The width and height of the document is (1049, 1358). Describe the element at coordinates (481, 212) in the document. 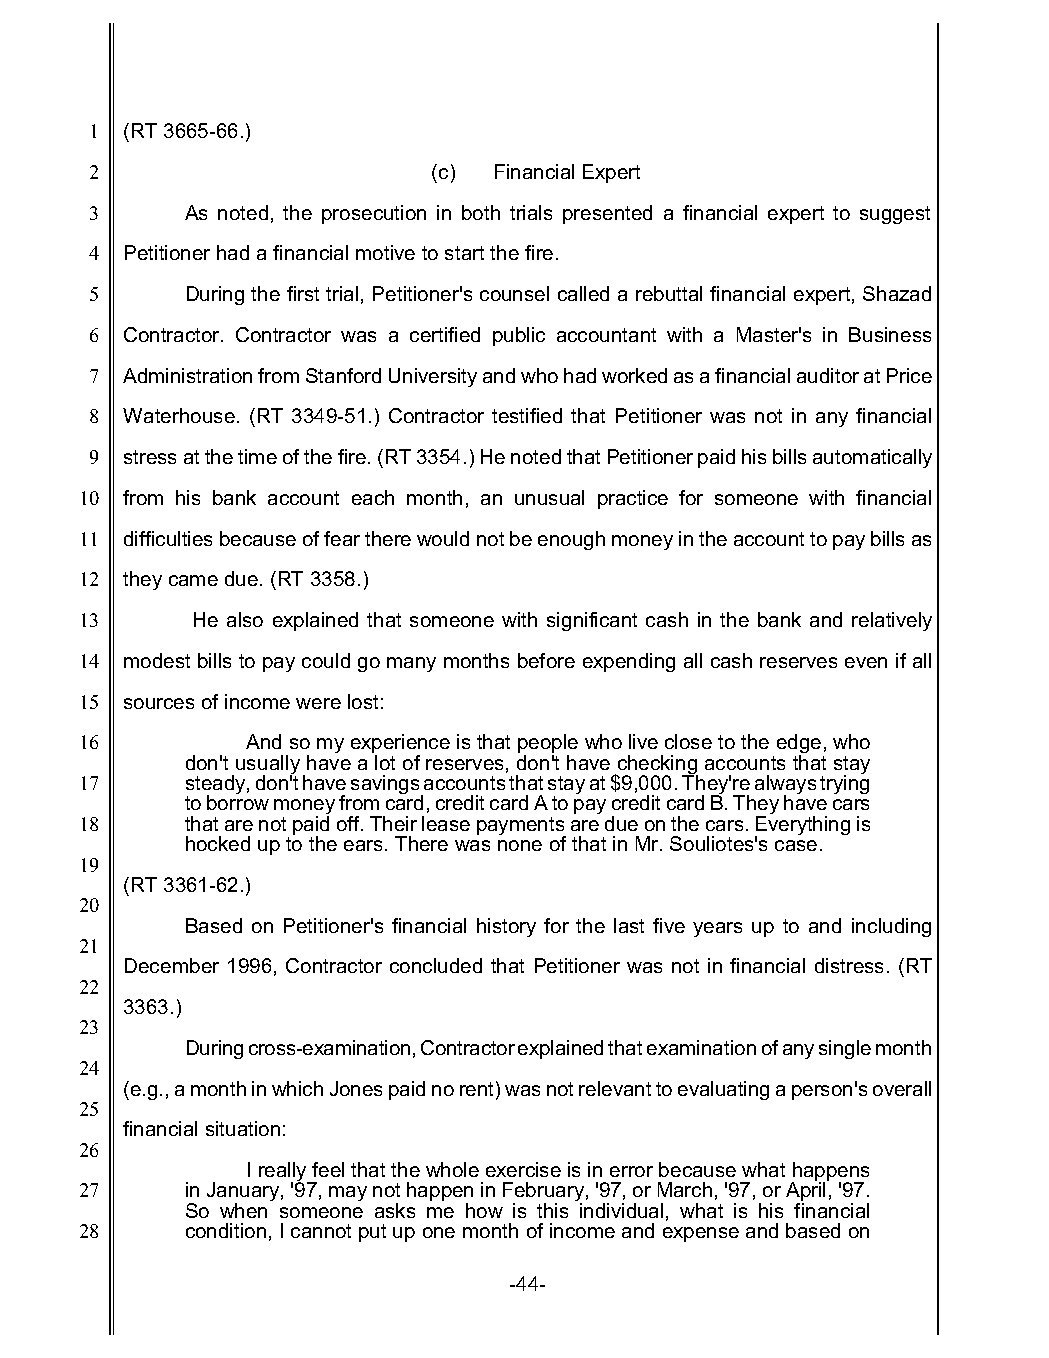

I see `both` at that location.
